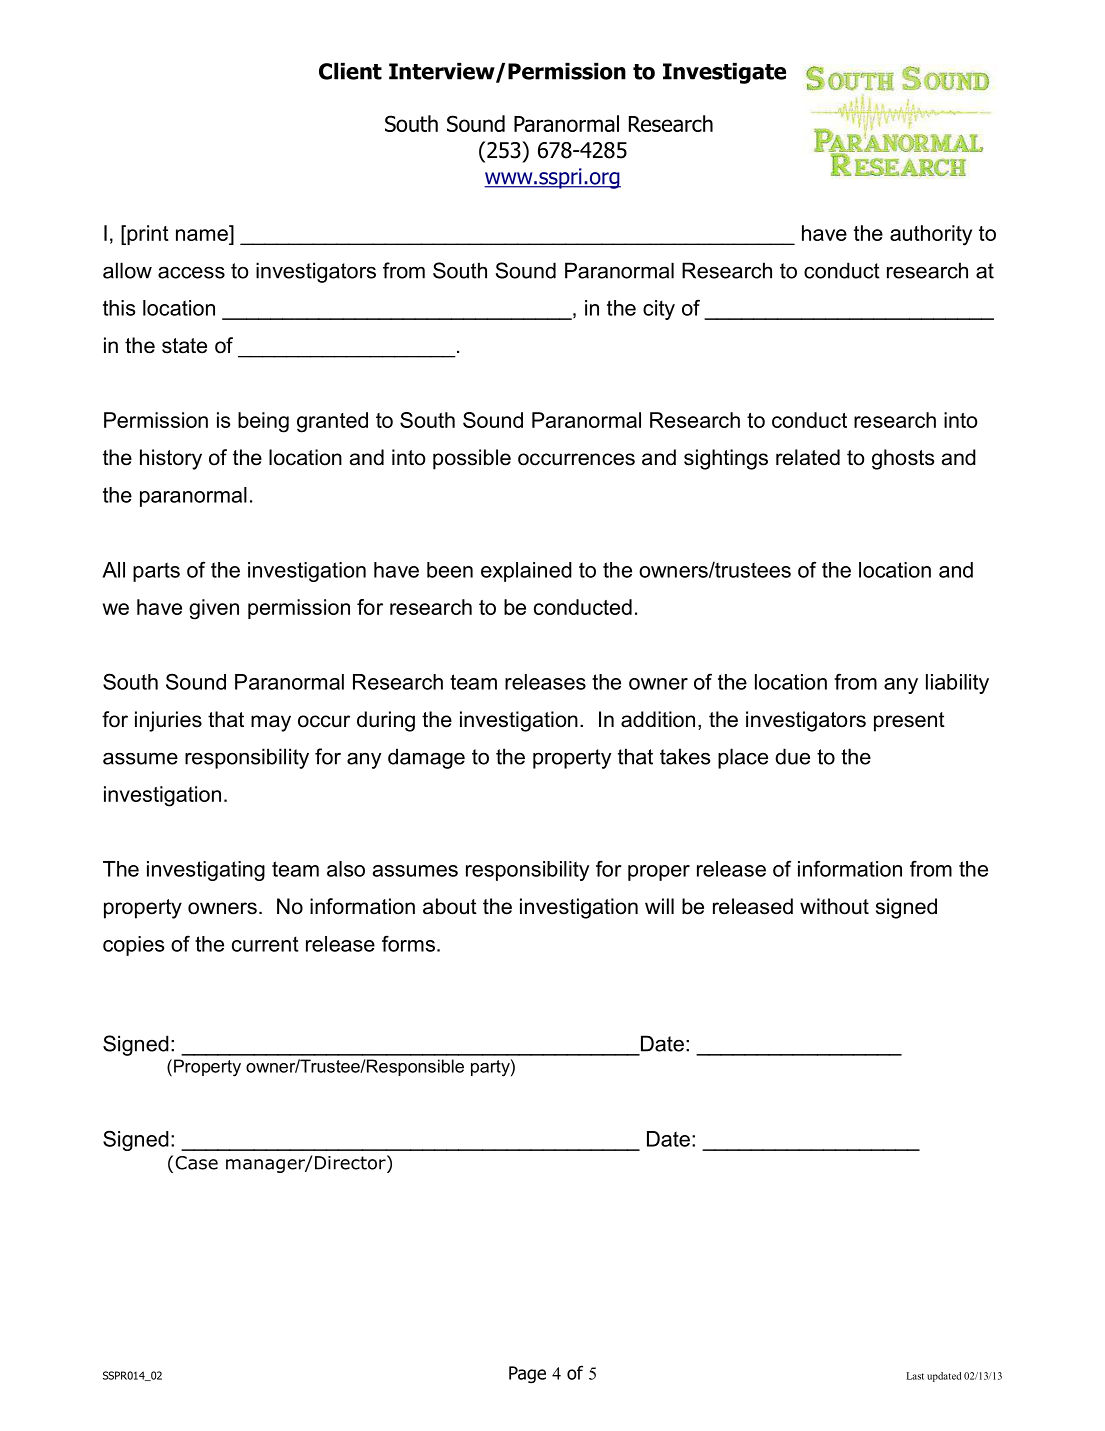 This document has width=1105, height=1431. What do you see at coordinates (265, 944) in the document?
I see `current` at bounding box center [265, 944].
